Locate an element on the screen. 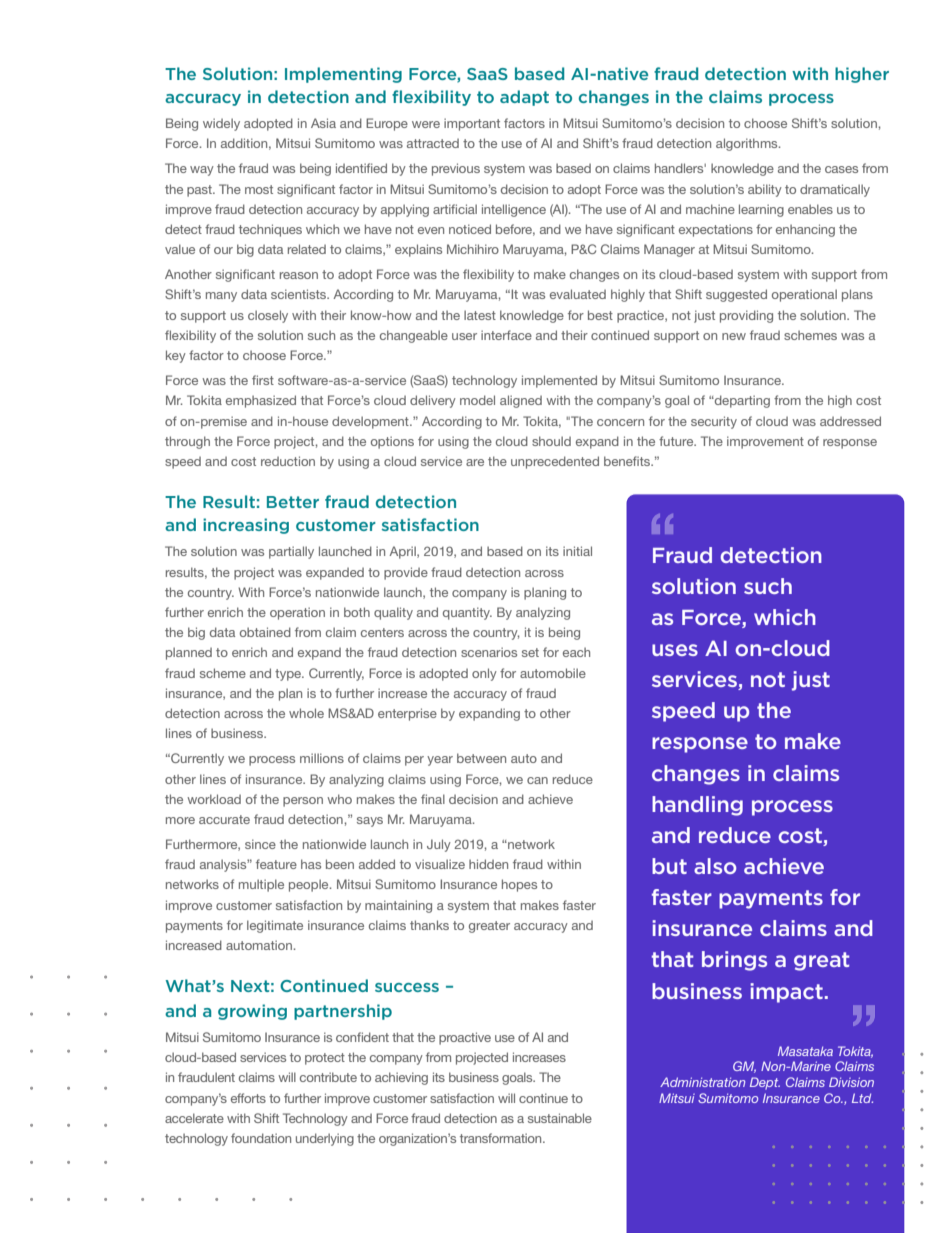 The image size is (952, 1233). Dept is located at coordinates (765, 1083).
